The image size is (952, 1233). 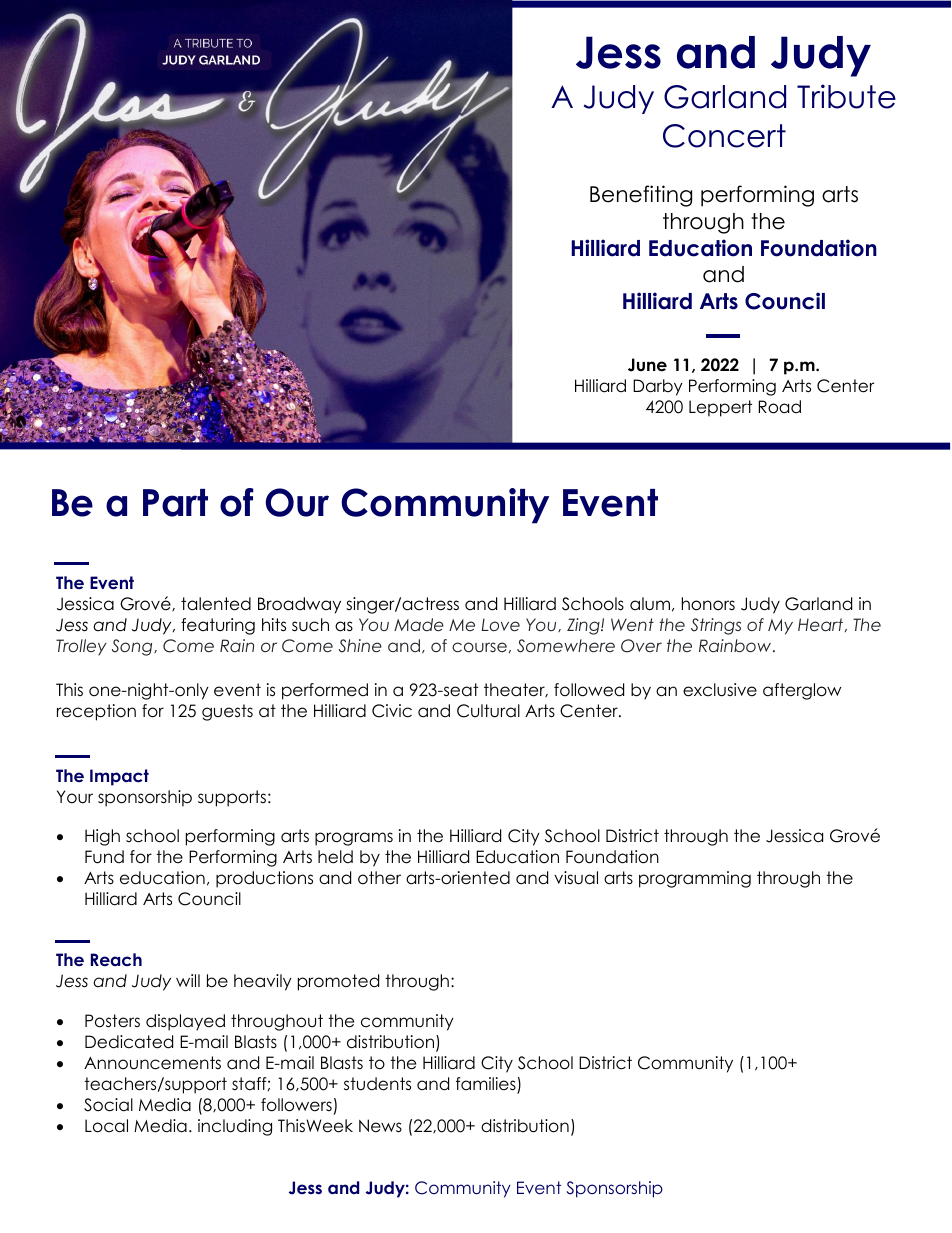 I want to click on talented, so click(x=216, y=604).
